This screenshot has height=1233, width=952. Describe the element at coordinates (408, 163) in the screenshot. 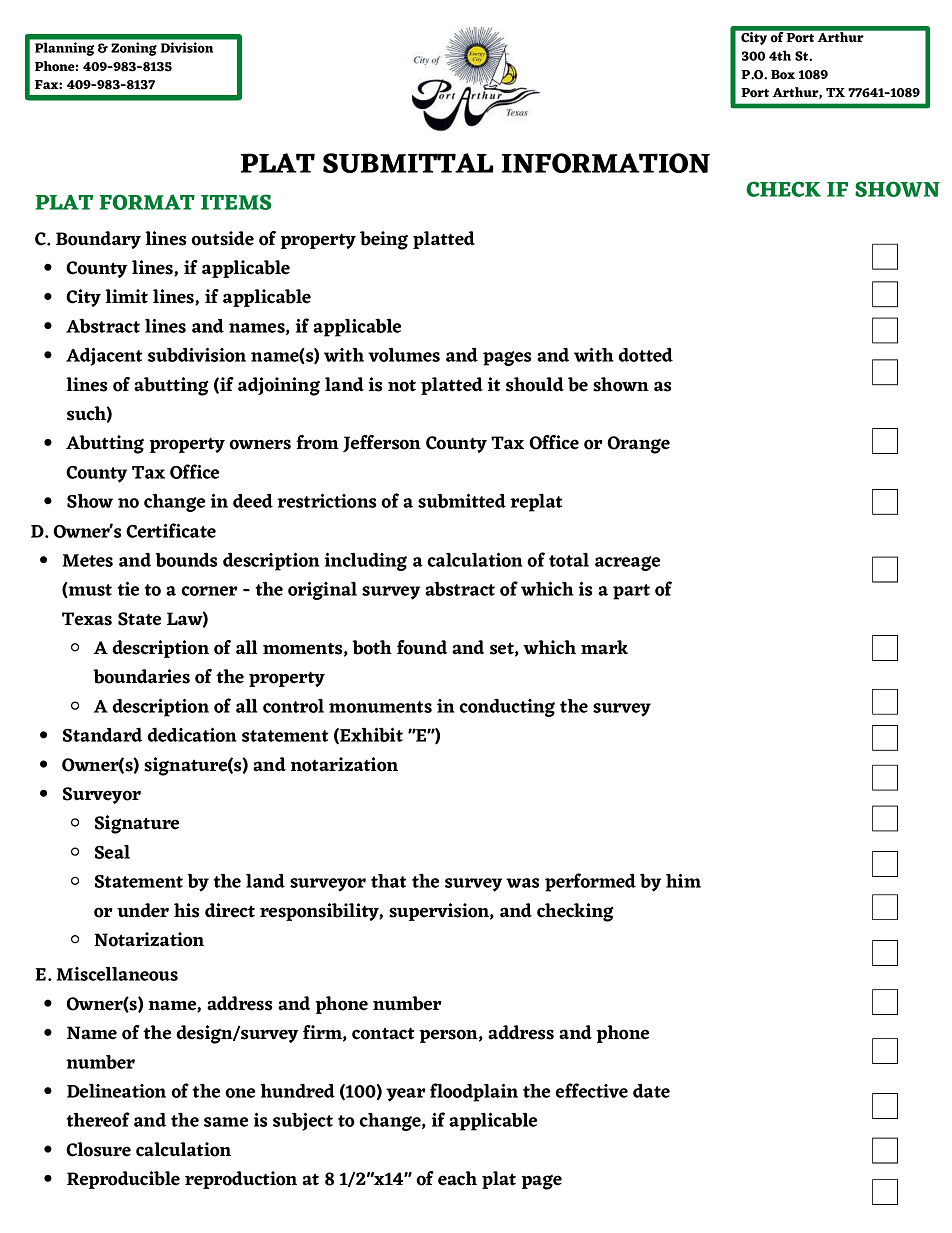

I see `SUBMITTAL` at that location.
